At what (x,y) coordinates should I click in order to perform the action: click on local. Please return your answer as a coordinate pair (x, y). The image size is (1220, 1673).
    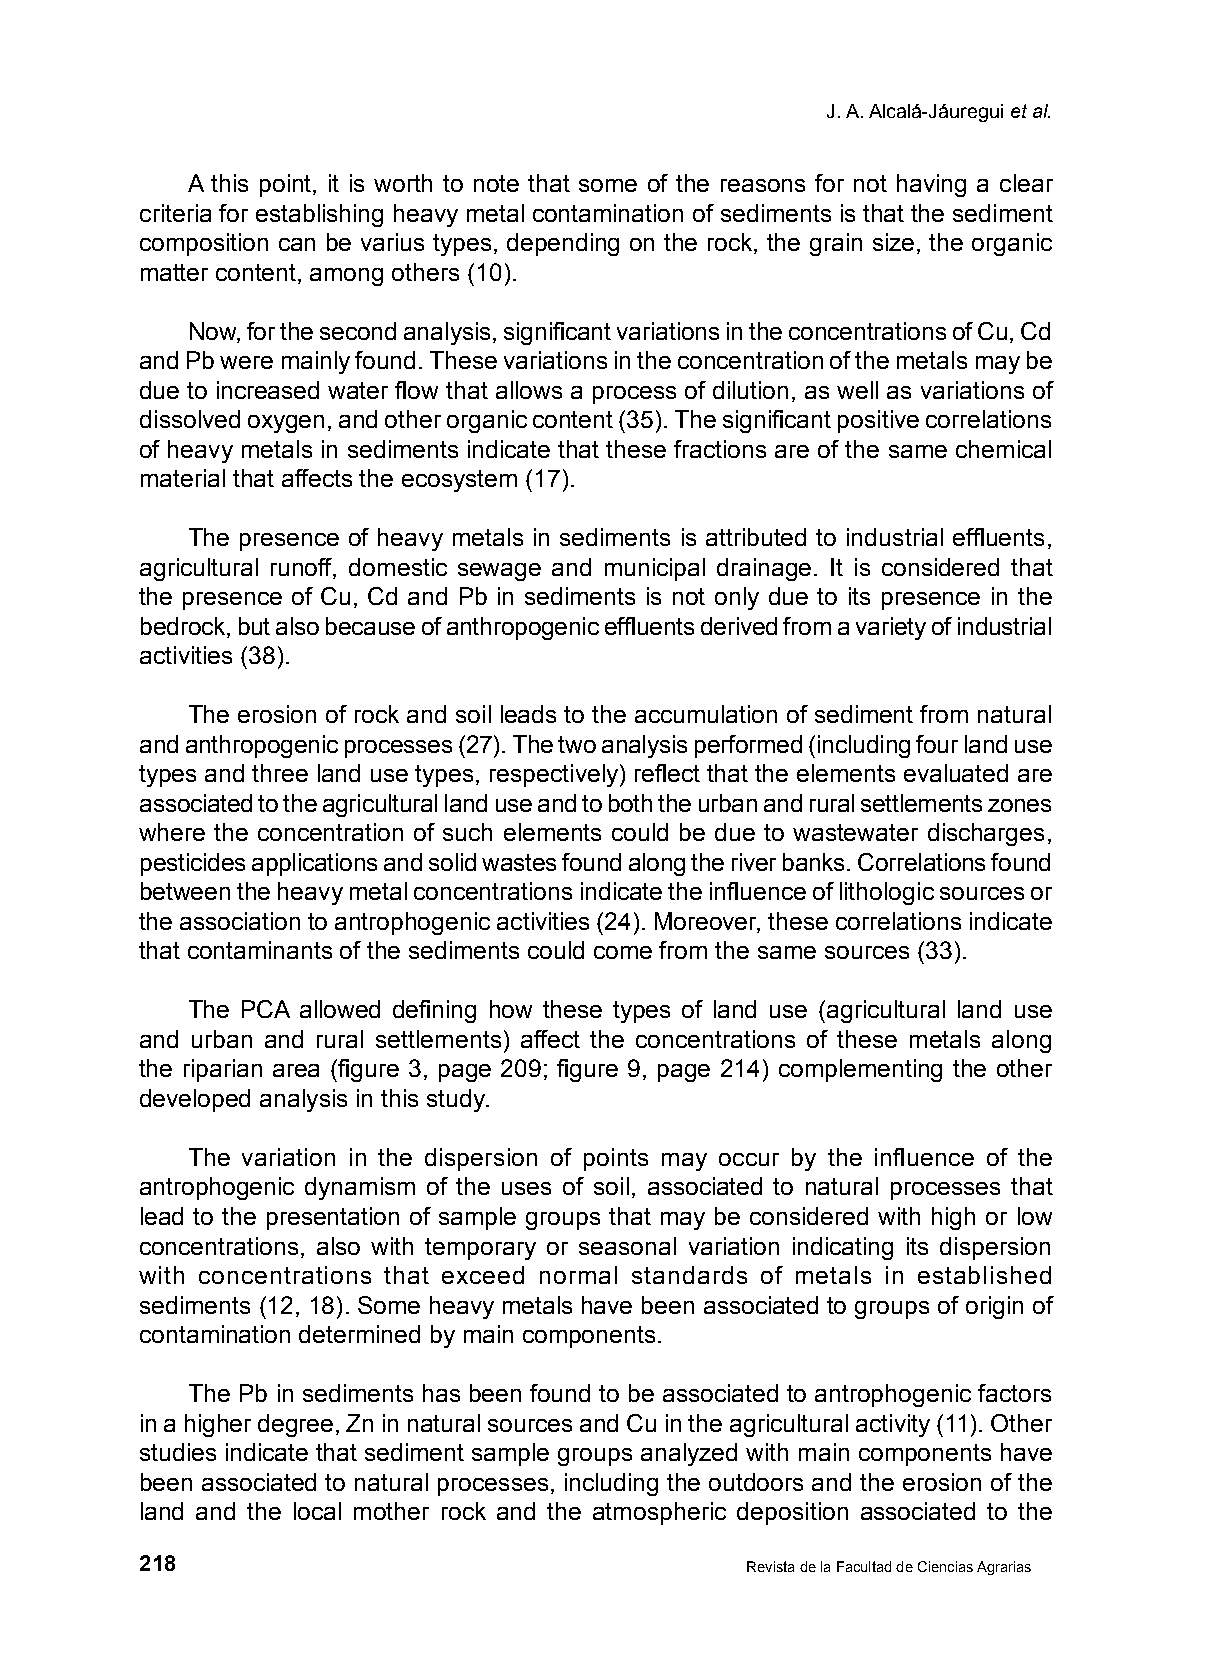
    Looking at the image, I should click on (317, 1511).
